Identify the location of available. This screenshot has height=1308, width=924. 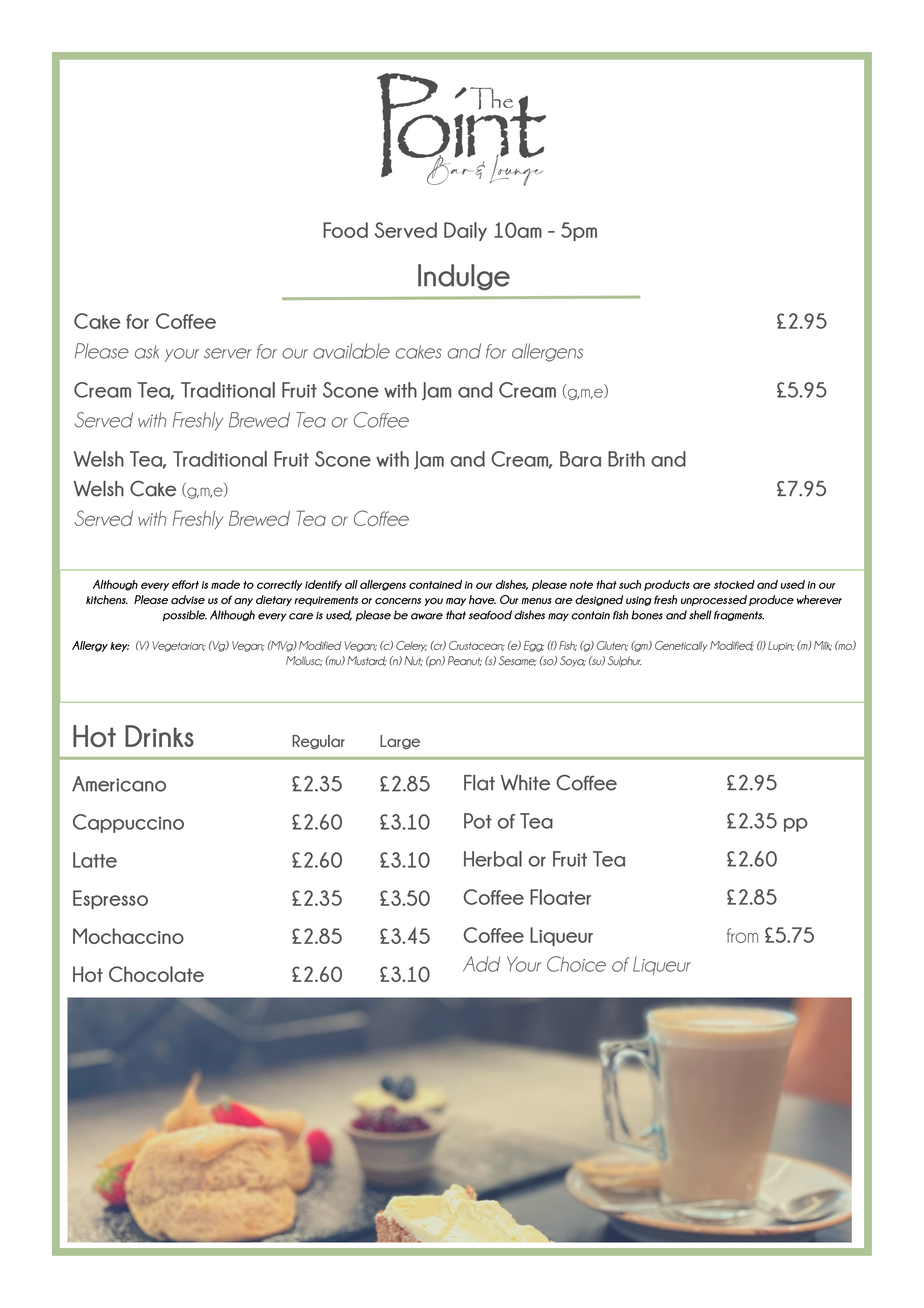
(351, 351).
